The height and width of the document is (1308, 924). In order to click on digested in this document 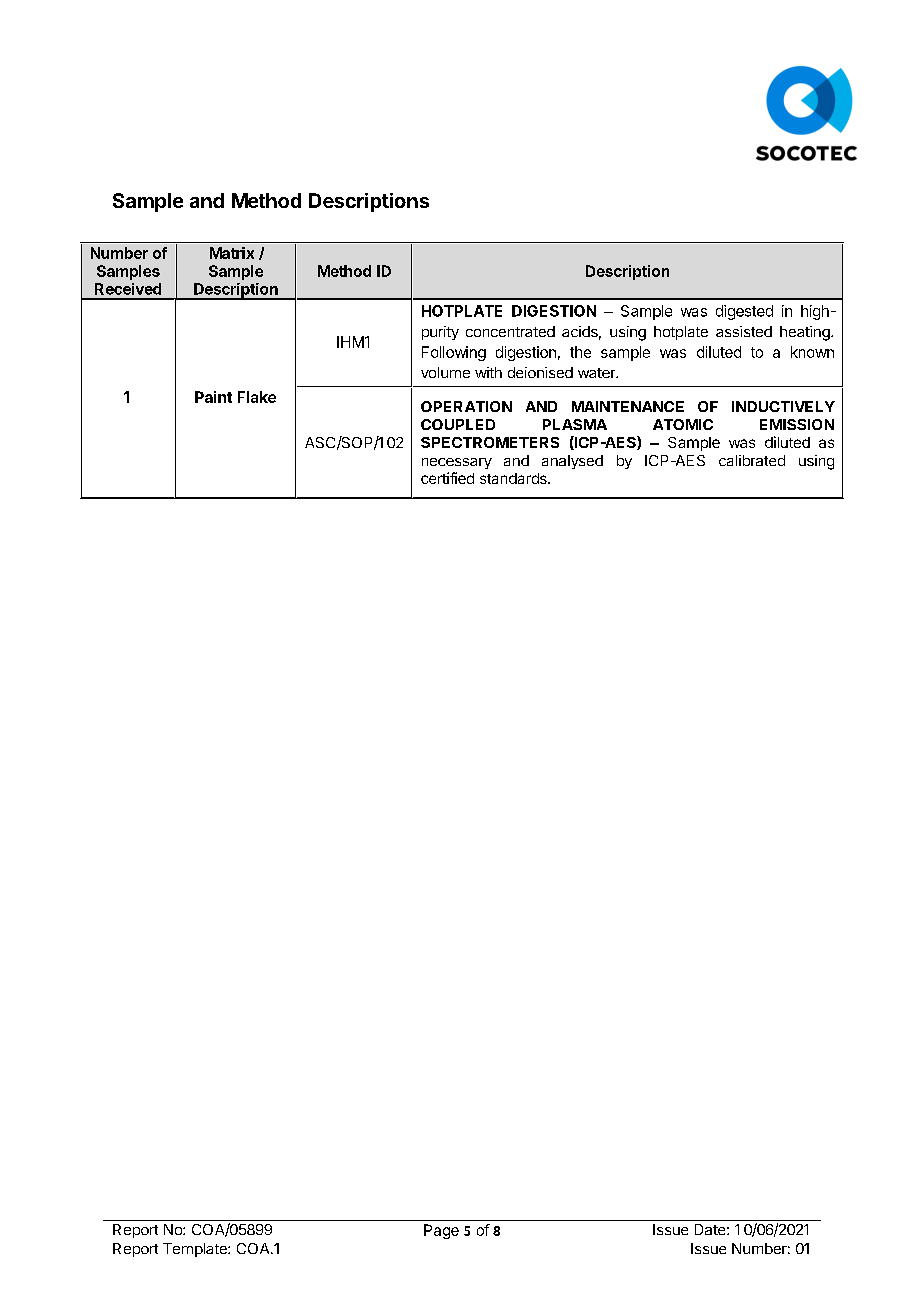, I will do `click(744, 312)`.
